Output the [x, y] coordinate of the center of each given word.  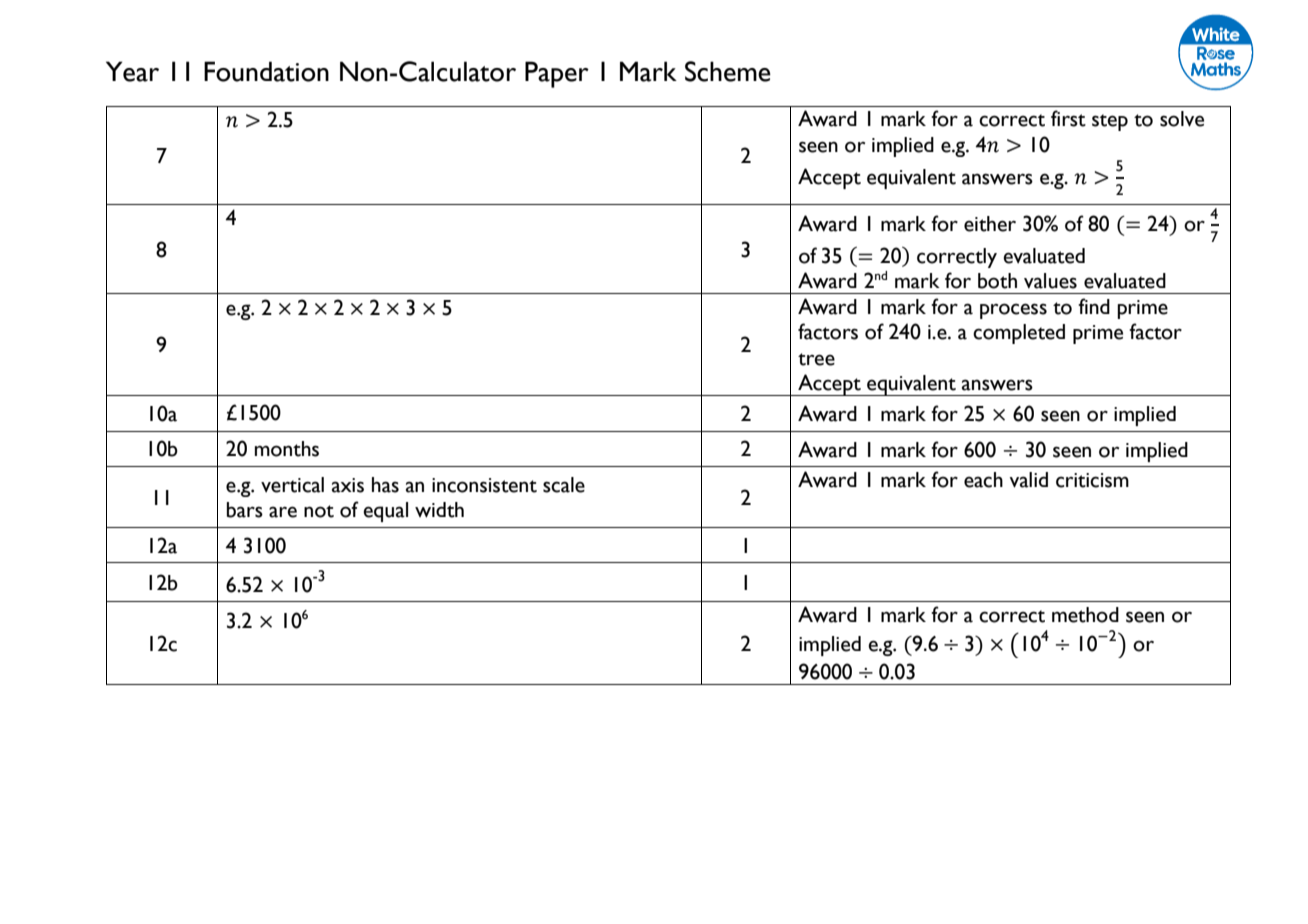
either [990, 224]
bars [245, 510]
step [1110, 122]
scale [564, 485]
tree [816, 359]
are [283, 512]
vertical [292, 485]
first [1068, 118]
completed [1019, 334]
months [287, 449]
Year [132, 71]
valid [1029, 480]
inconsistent [484, 485]
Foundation [266, 71]
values [1050, 281]
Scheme [728, 71]
